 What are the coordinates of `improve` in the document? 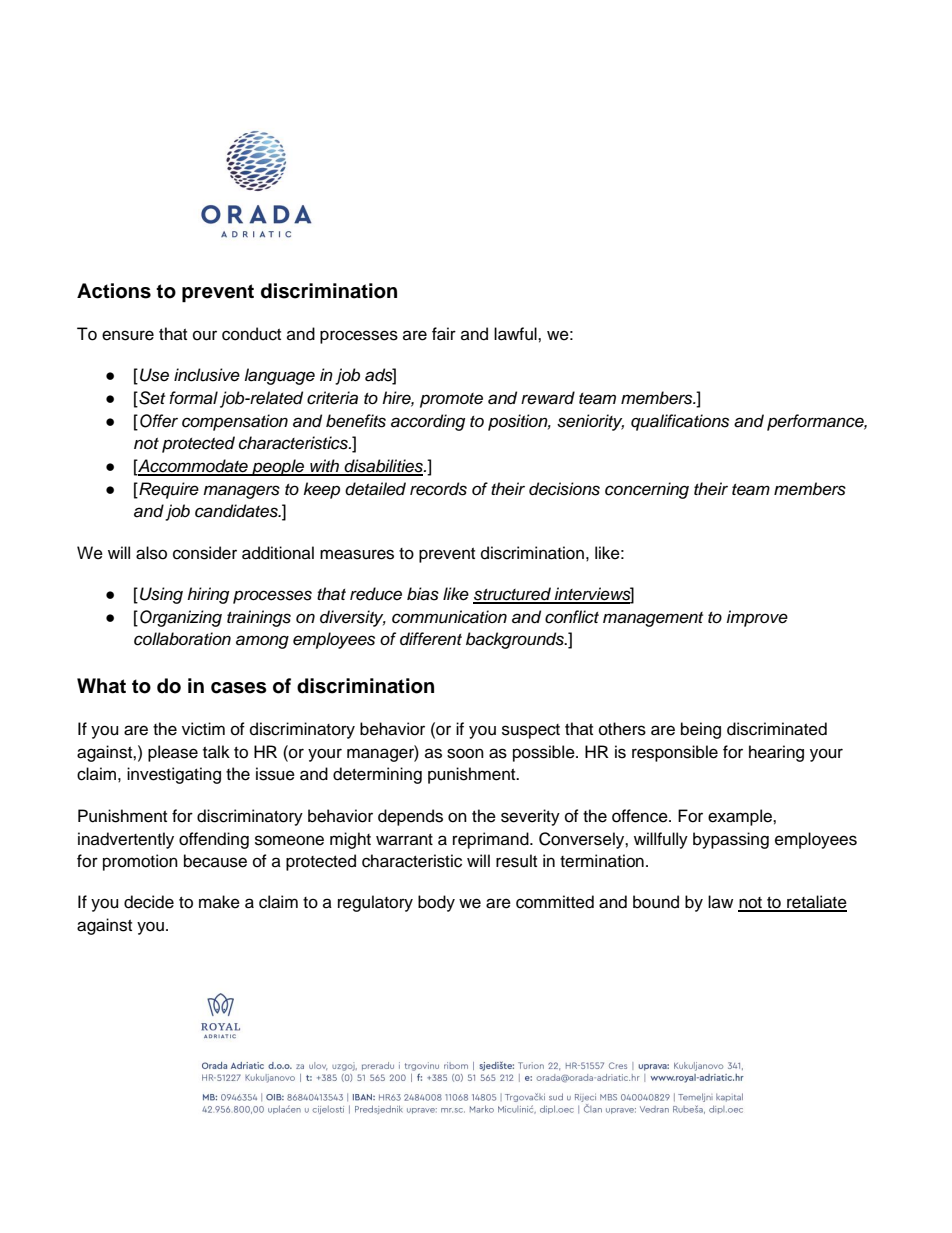 It's located at (757, 618).
